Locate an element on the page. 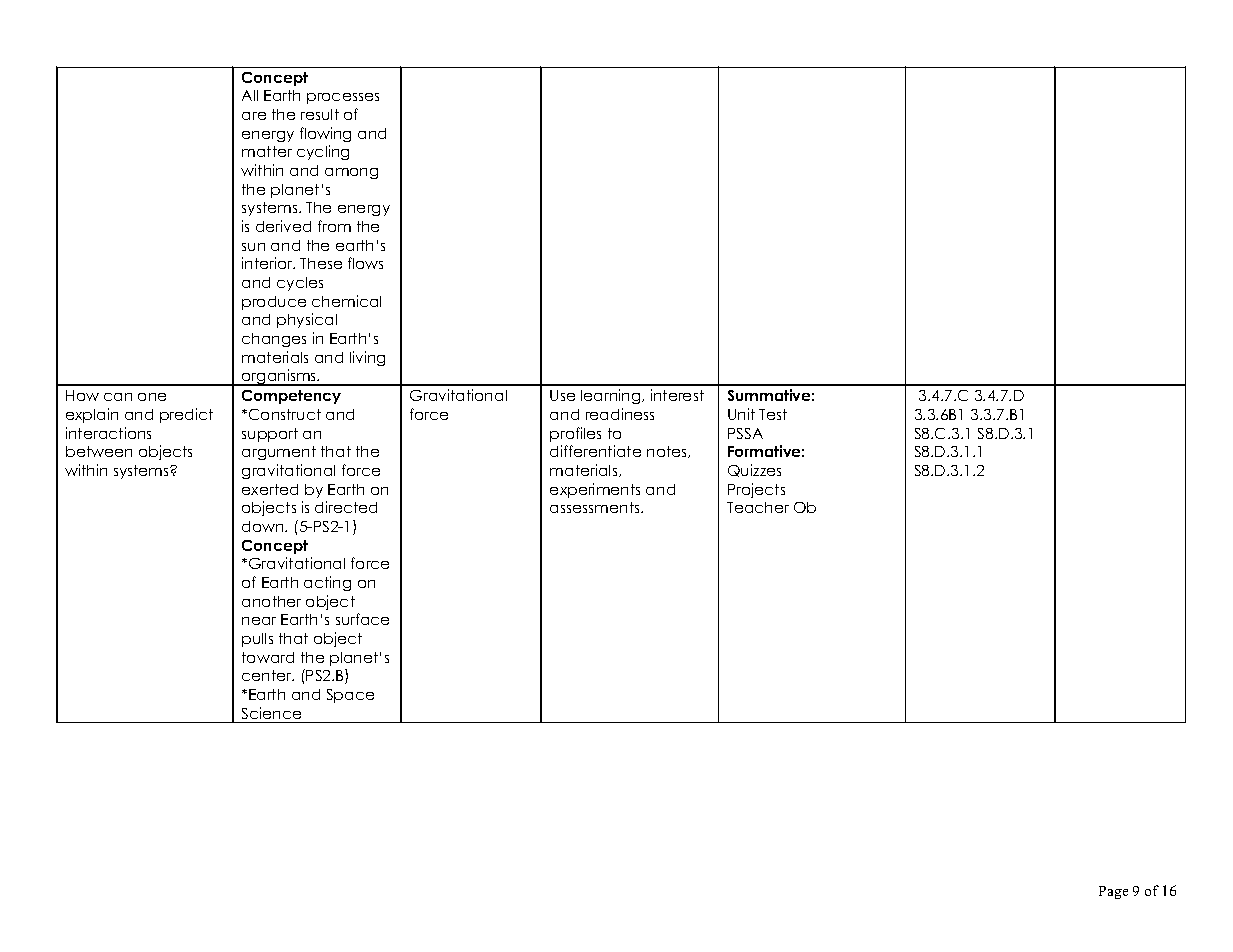  produce is located at coordinates (274, 303).
